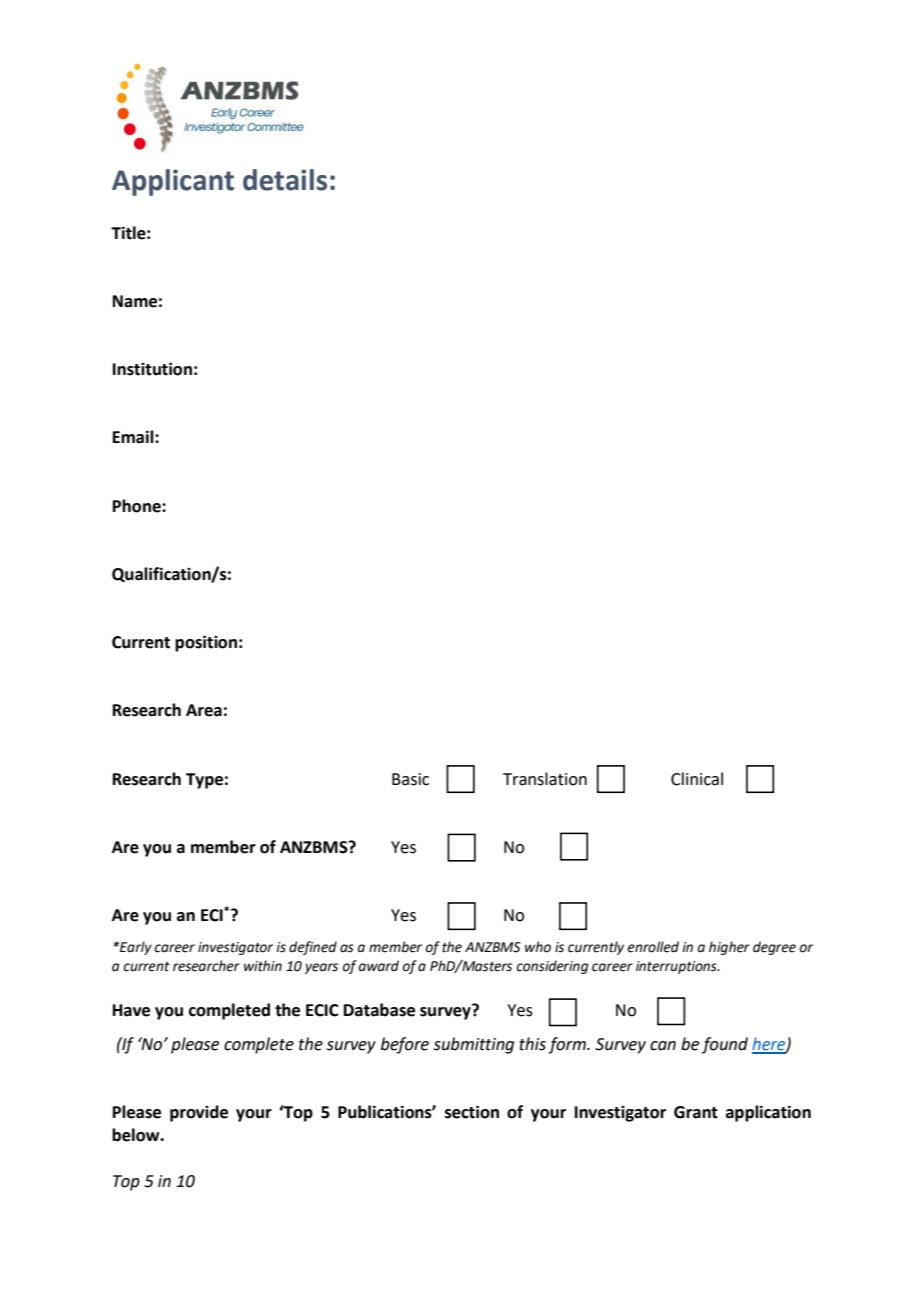 This screenshot has width=924, height=1308. What do you see at coordinates (545, 779) in the screenshot?
I see `Translation` at bounding box center [545, 779].
